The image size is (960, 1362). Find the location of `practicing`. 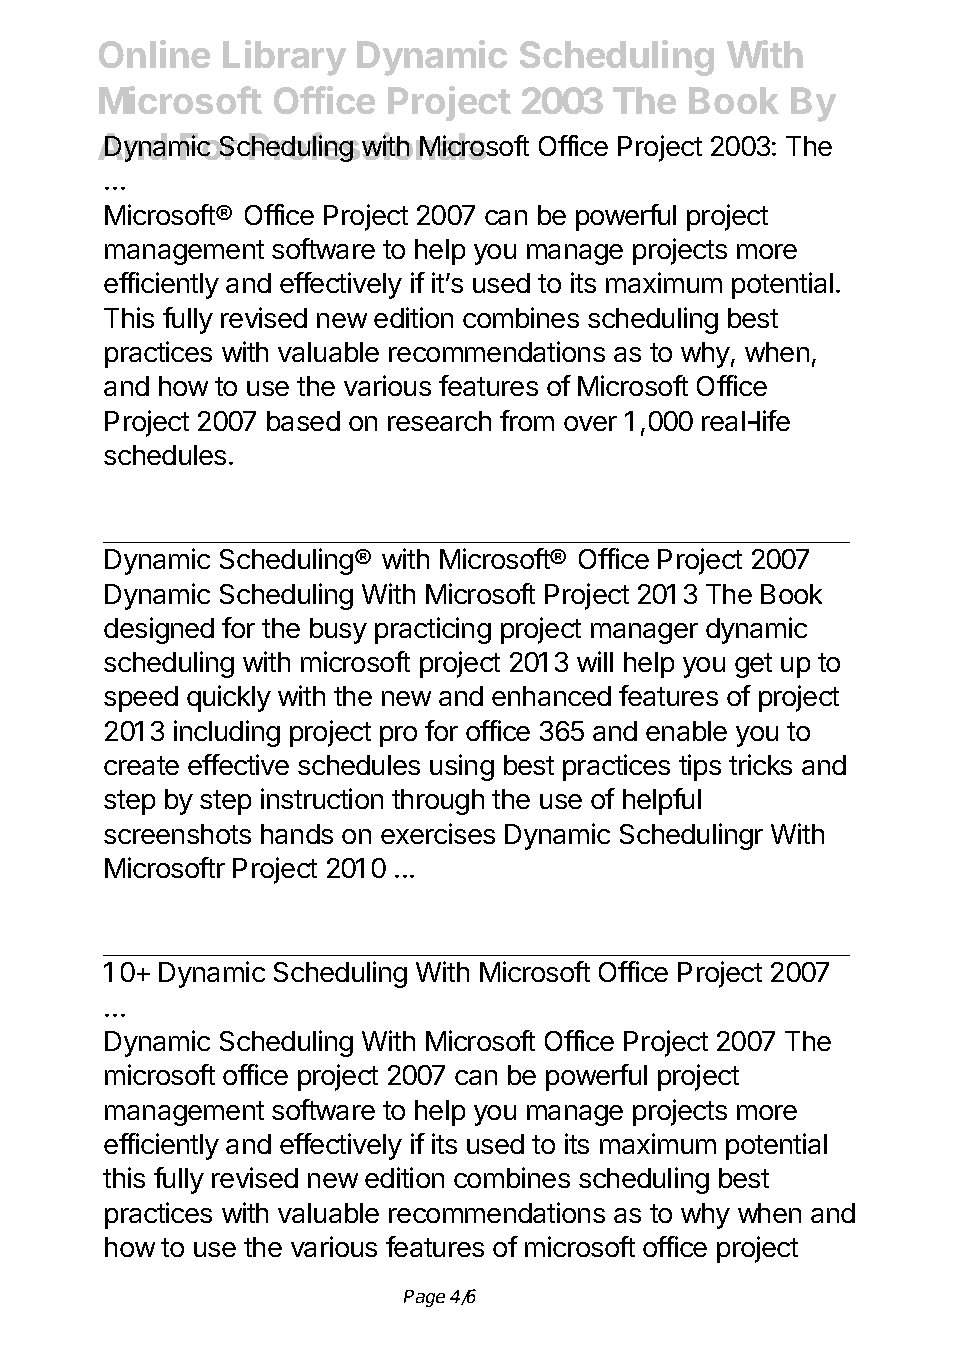

practicing is located at coordinates (433, 630).
